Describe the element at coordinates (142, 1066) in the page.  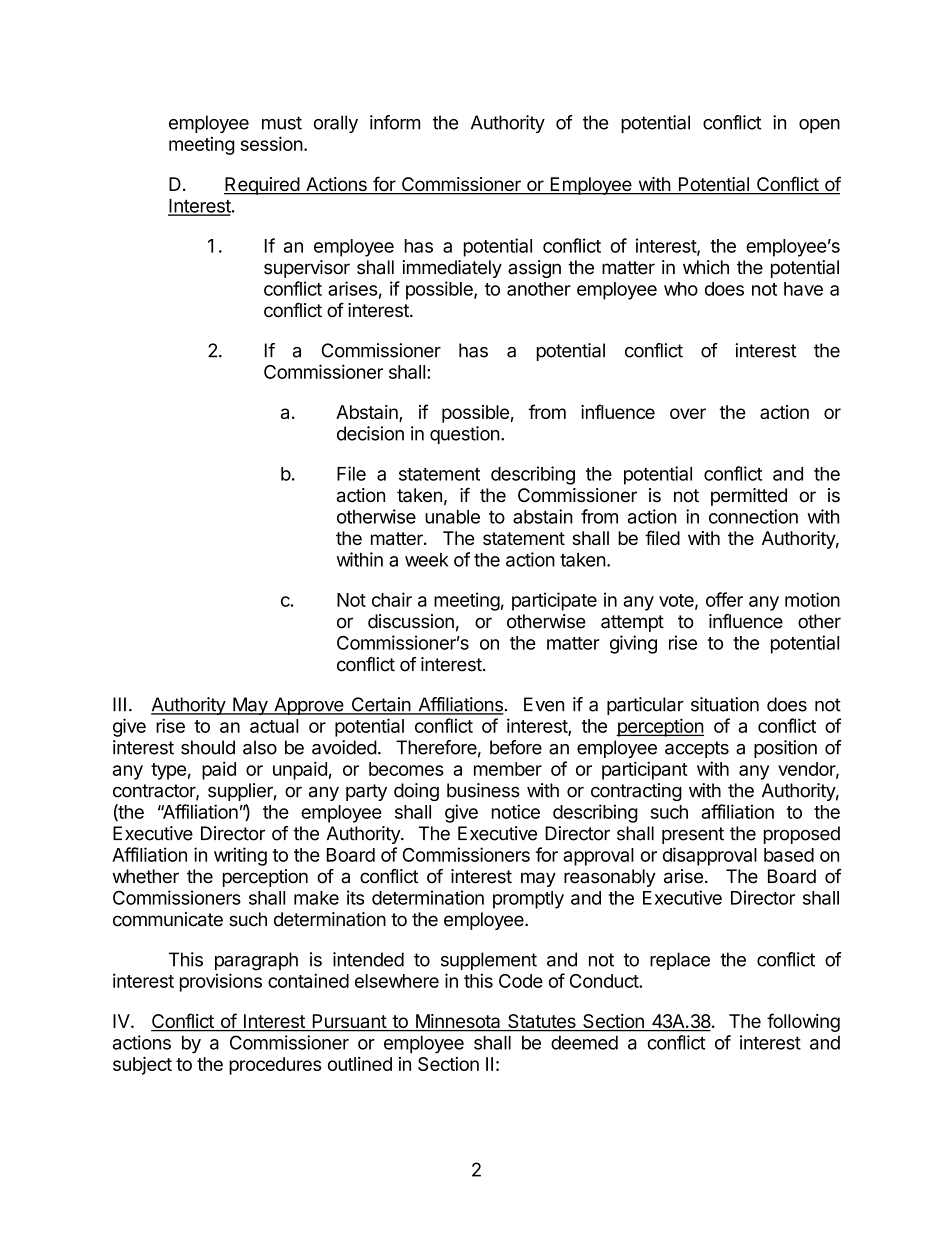
I see `subject` at that location.
